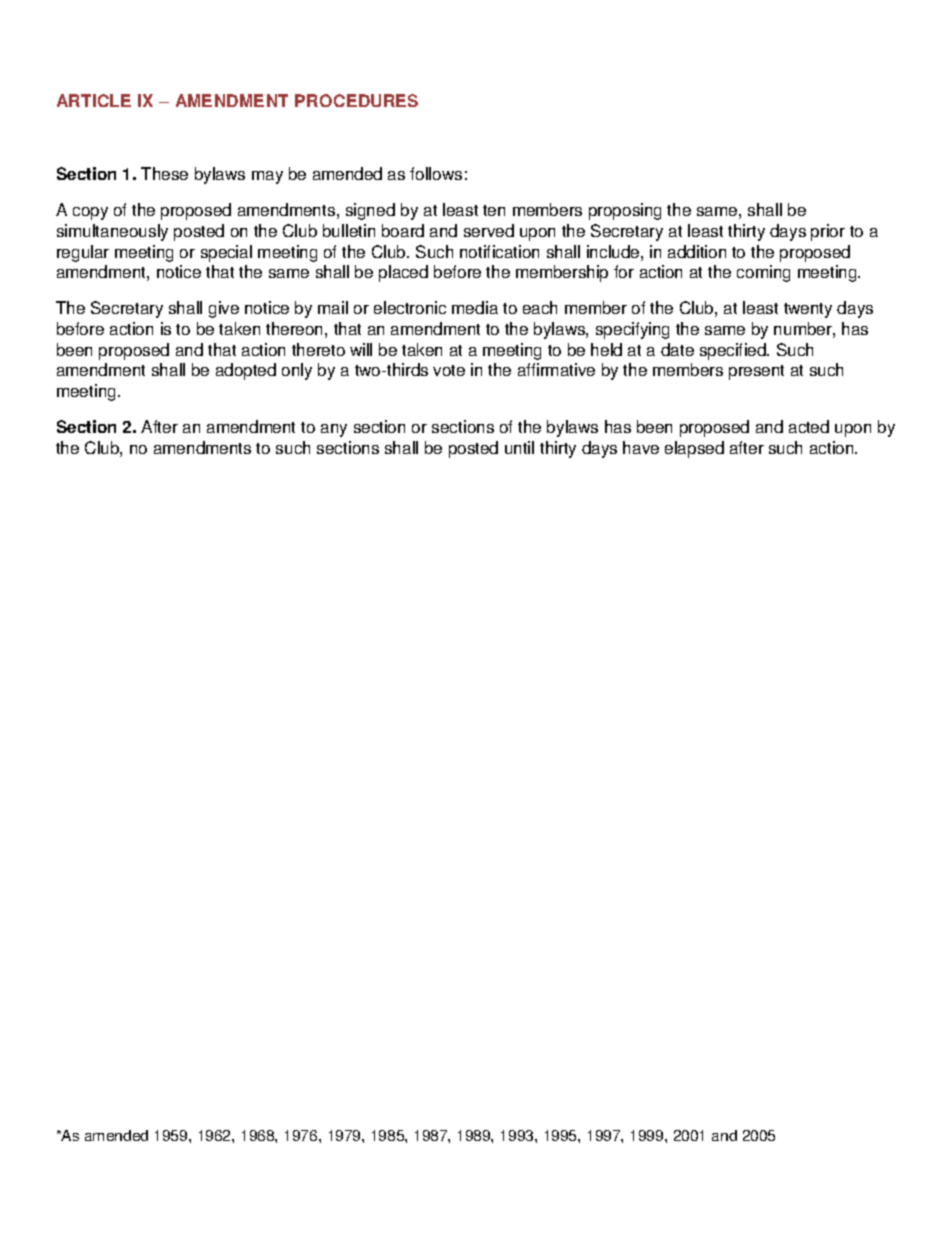 This document has height=1233, width=952. Describe the element at coordinates (734, 351) in the document. I see `specified` at that location.
